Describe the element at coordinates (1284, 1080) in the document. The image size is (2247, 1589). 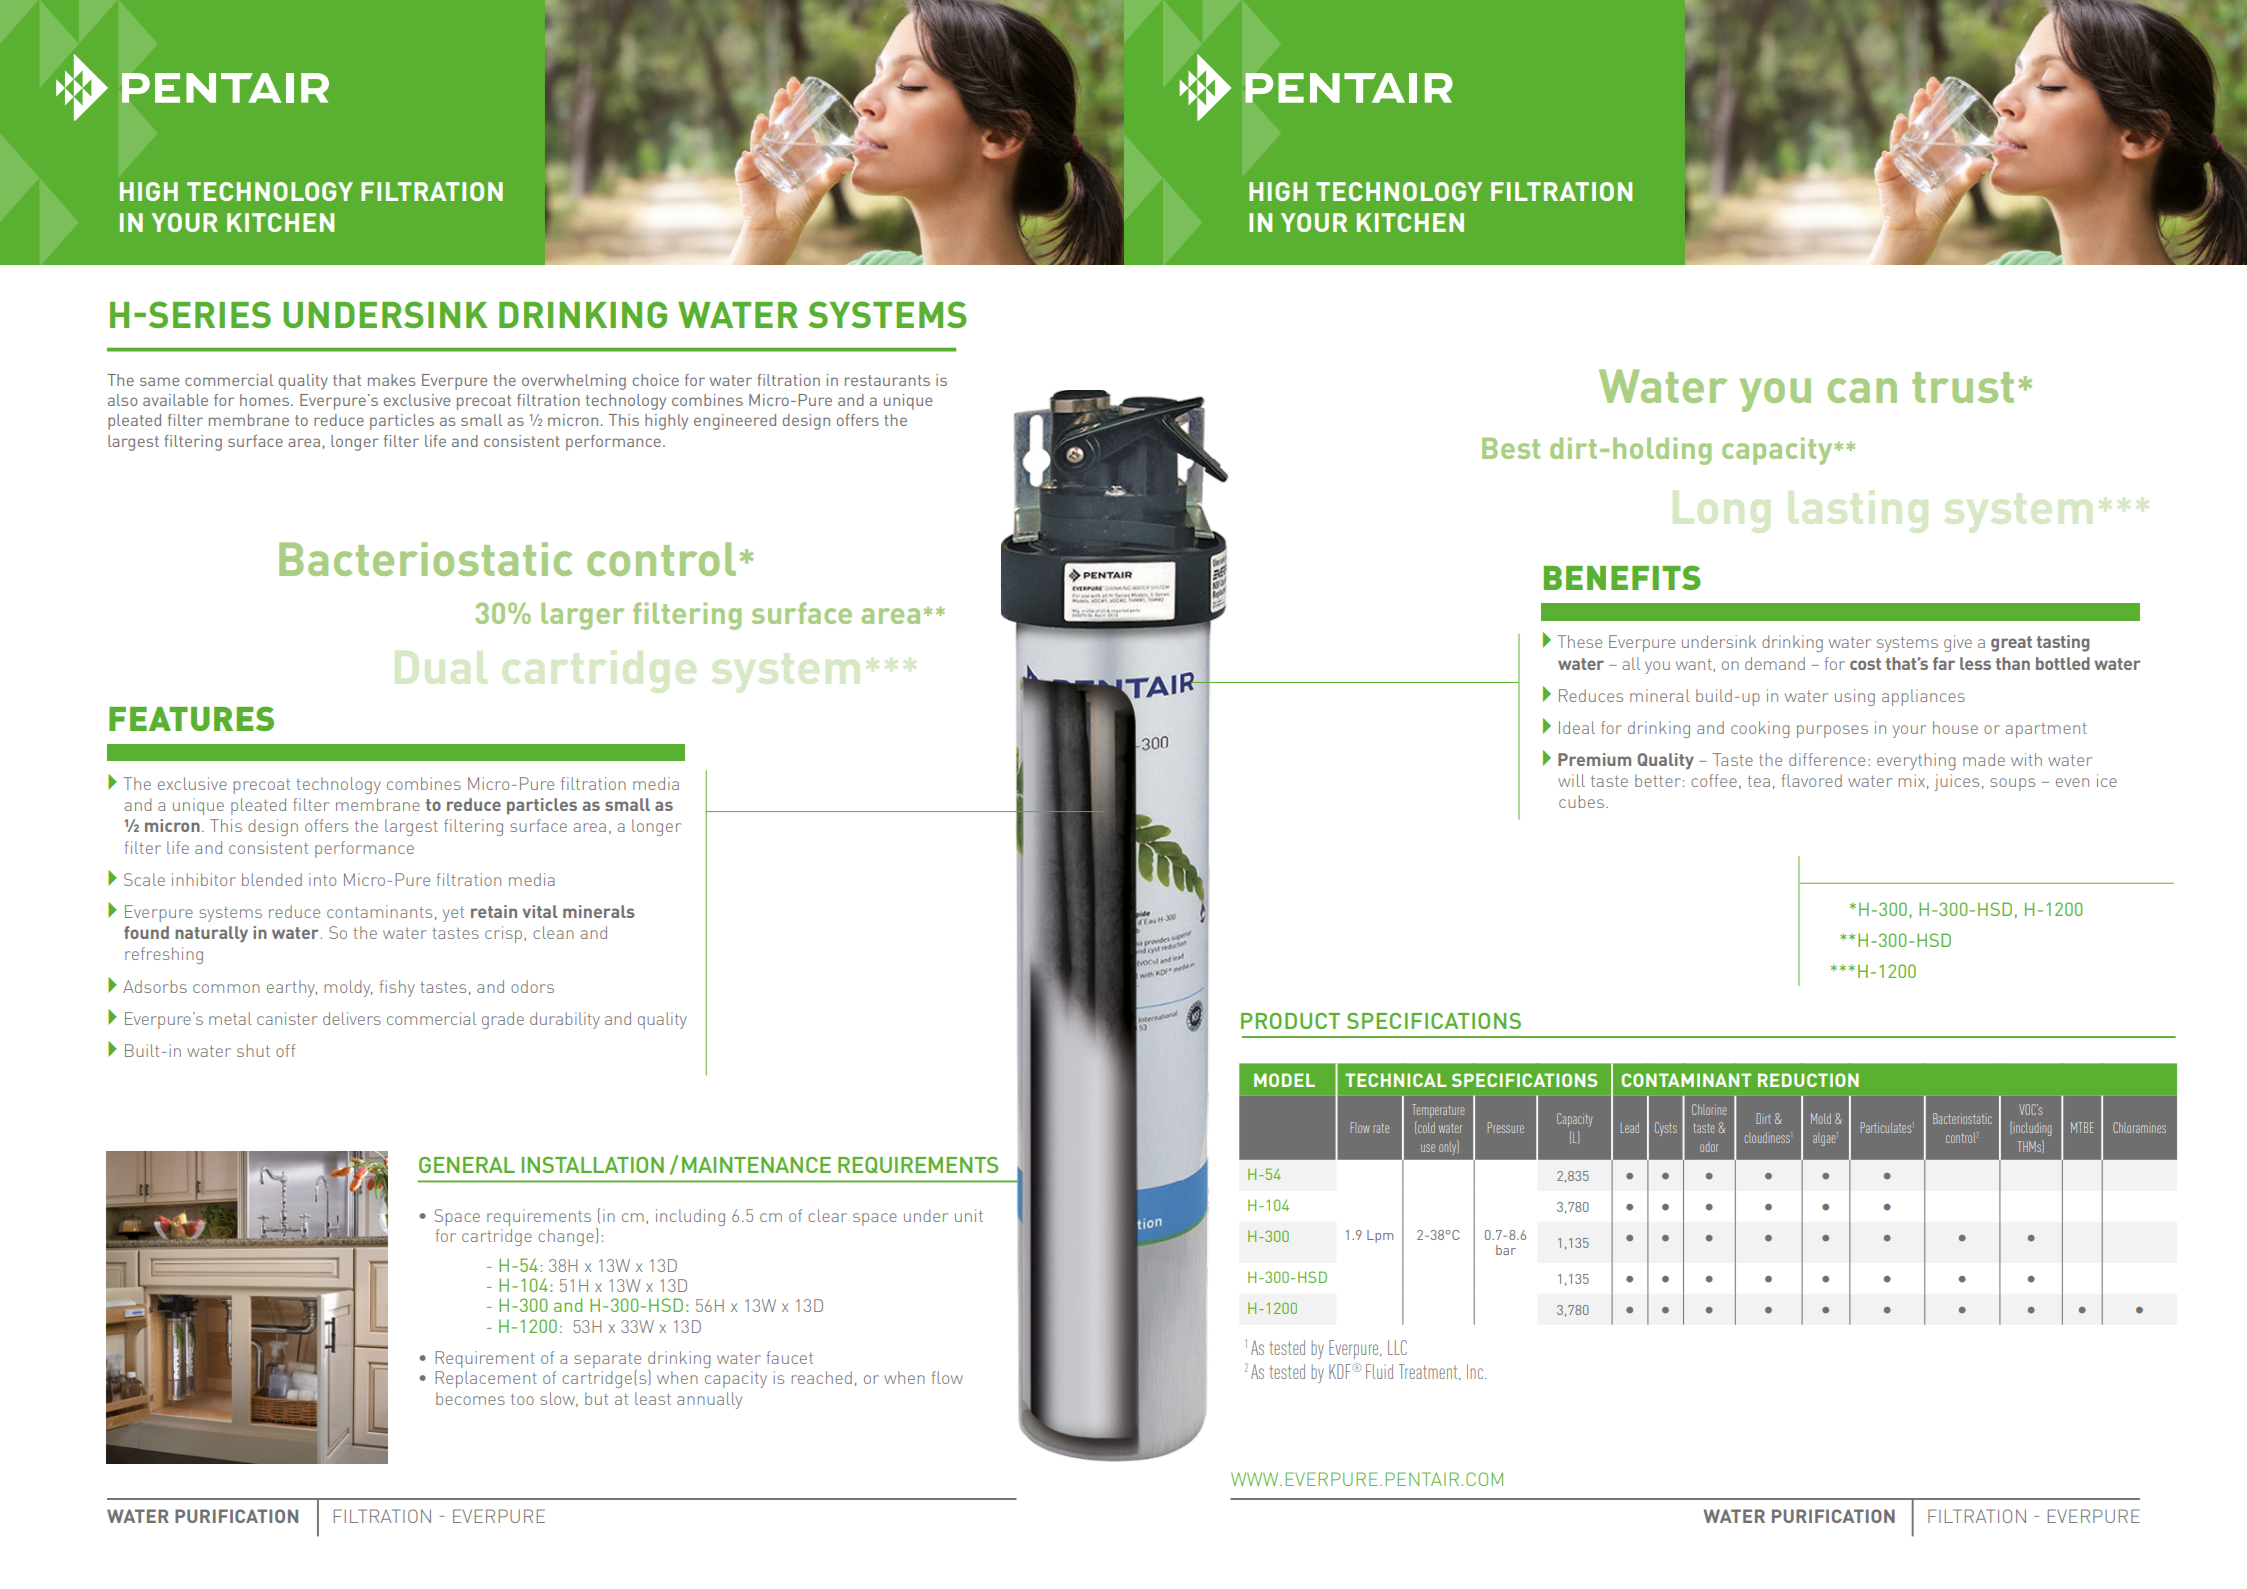
I see `MODEL` at that location.
